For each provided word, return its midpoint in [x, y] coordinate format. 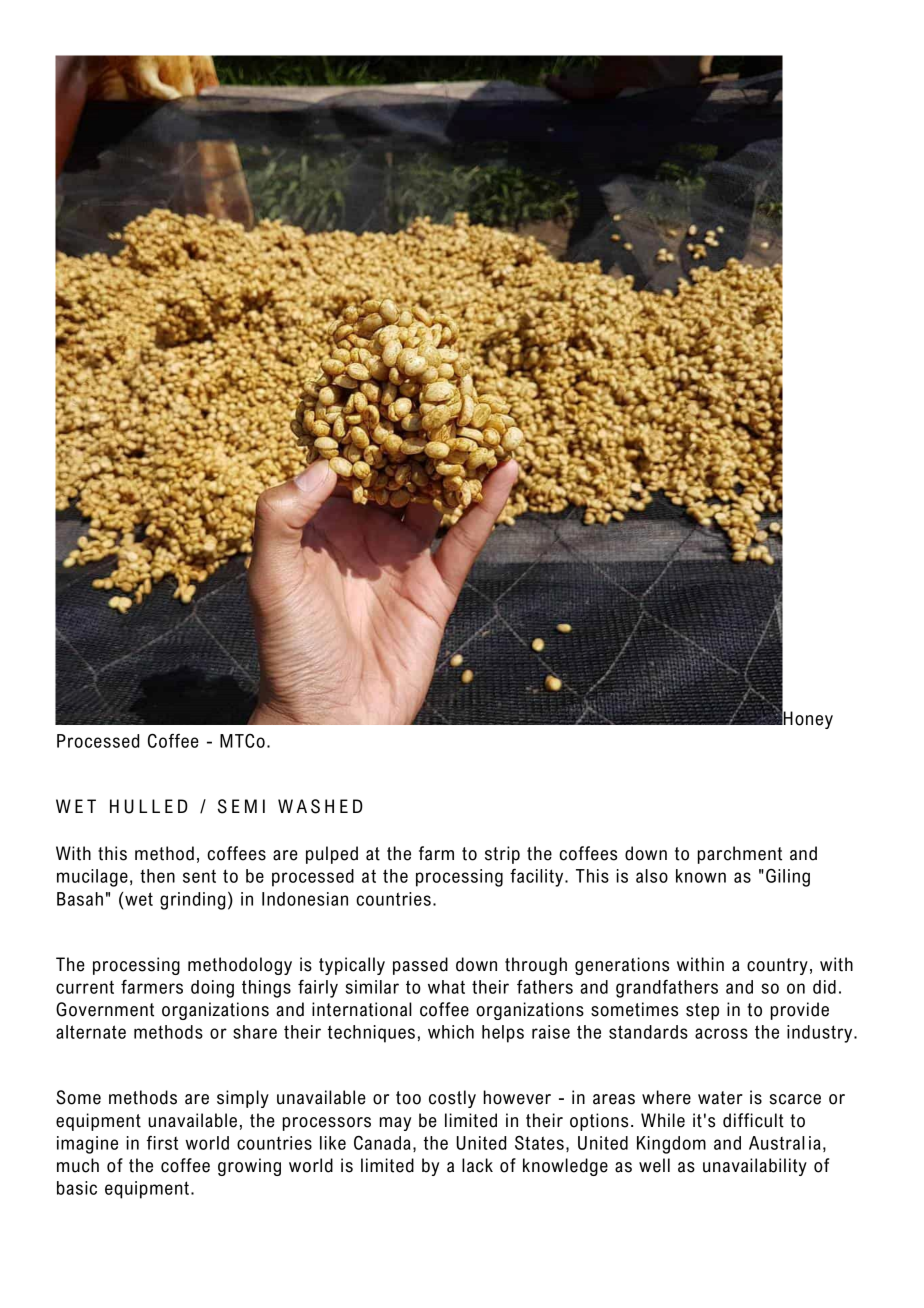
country [777, 966]
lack [477, 1165]
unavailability [755, 1167]
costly [452, 1099]
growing [249, 1167]
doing [212, 989]
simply [243, 1099]
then [157, 876]
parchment [740, 855]
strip [502, 855]
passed [420, 966]
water [720, 1098]
